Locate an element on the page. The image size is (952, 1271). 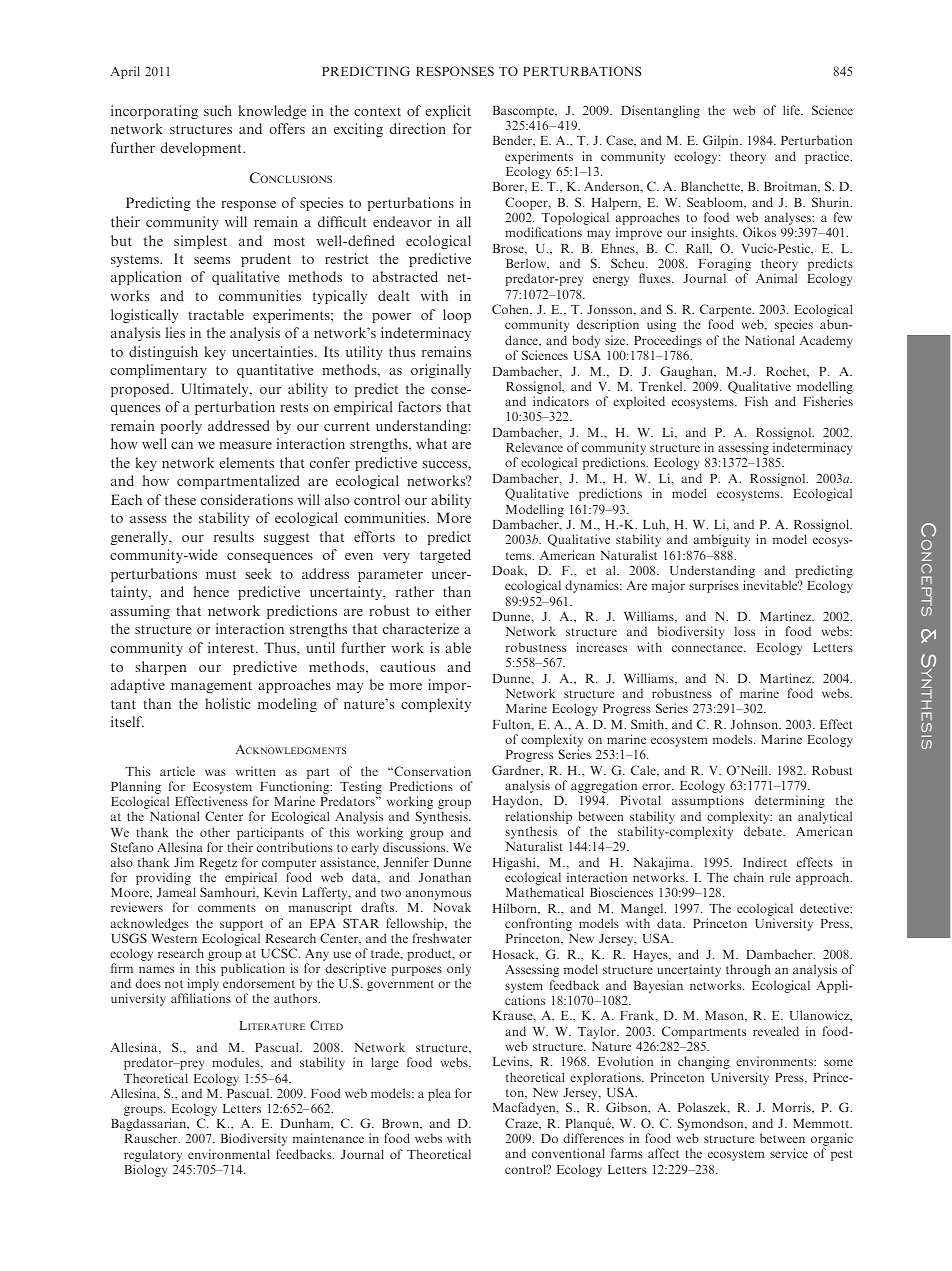
such is located at coordinates (218, 110).
